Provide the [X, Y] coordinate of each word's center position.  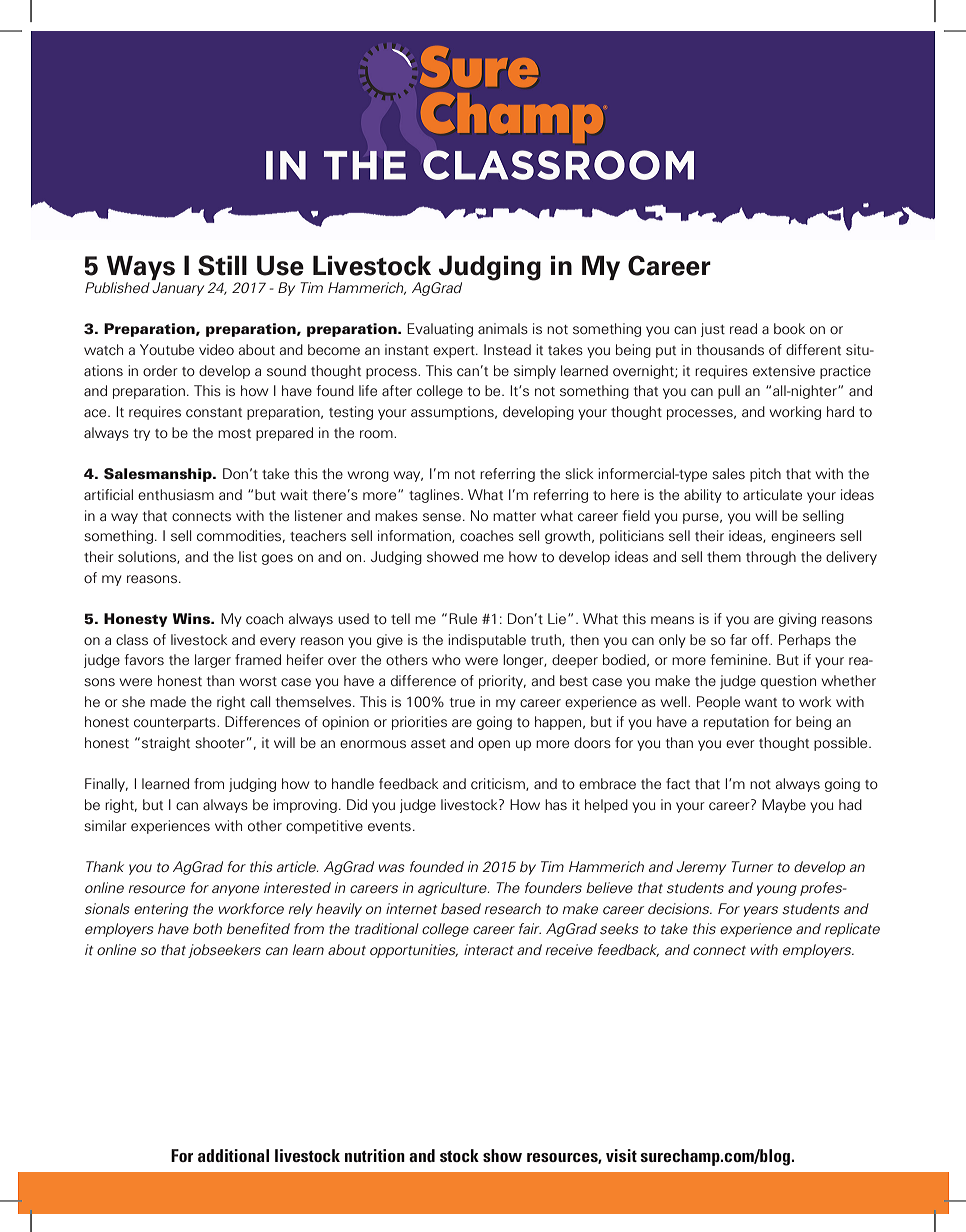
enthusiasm [176, 494]
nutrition [375, 1155]
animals [503, 328]
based [461, 908]
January [178, 289]
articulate [772, 494]
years [761, 911]
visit [621, 1155]
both [207, 928]
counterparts [176, 724]
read [743, 328]
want [761, 702]
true [462, 702]
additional [233, 1155]
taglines [435, 496]
